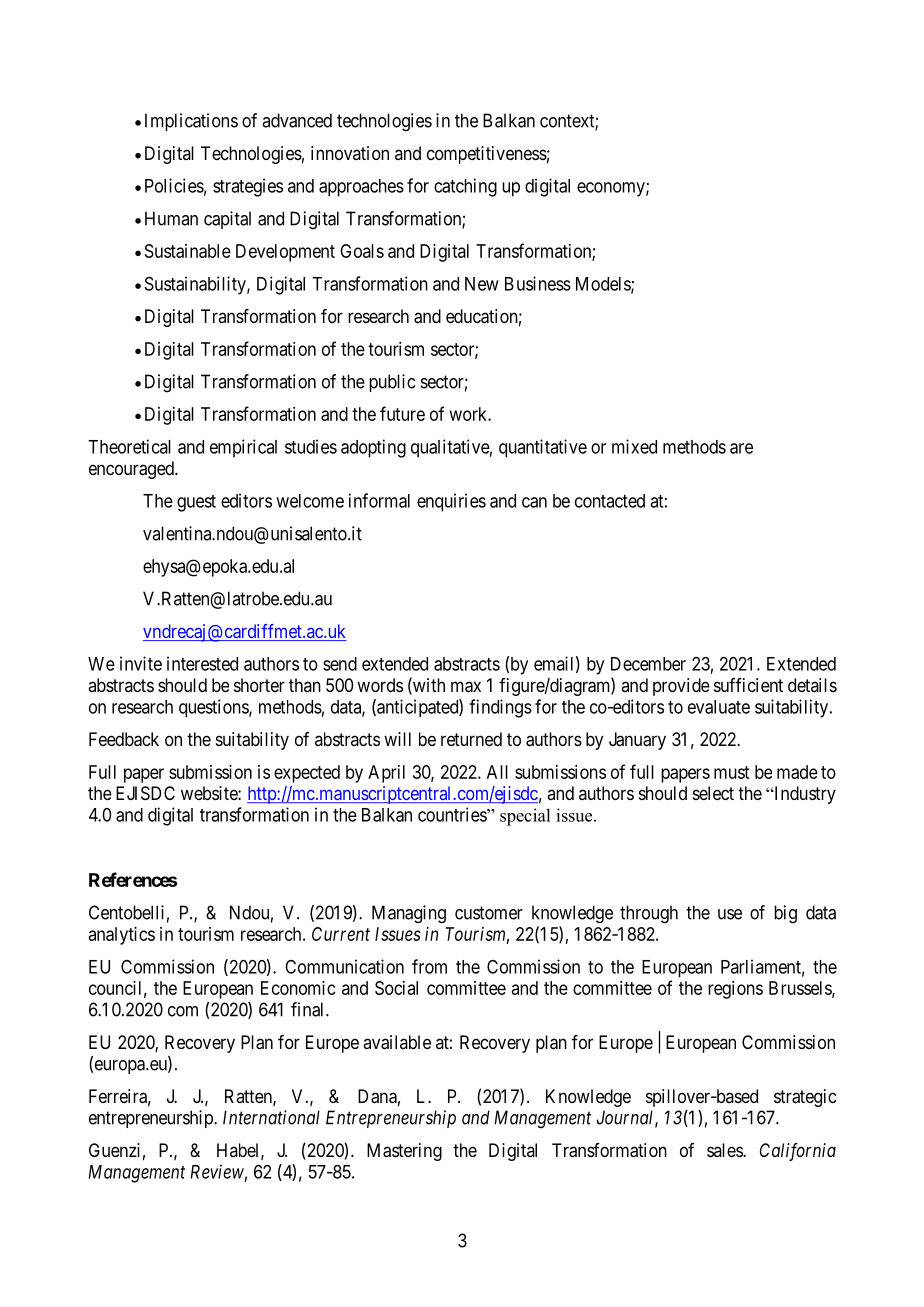  Describe the element at coordinates (202, 663) in the document. I see `interested` at that location.
